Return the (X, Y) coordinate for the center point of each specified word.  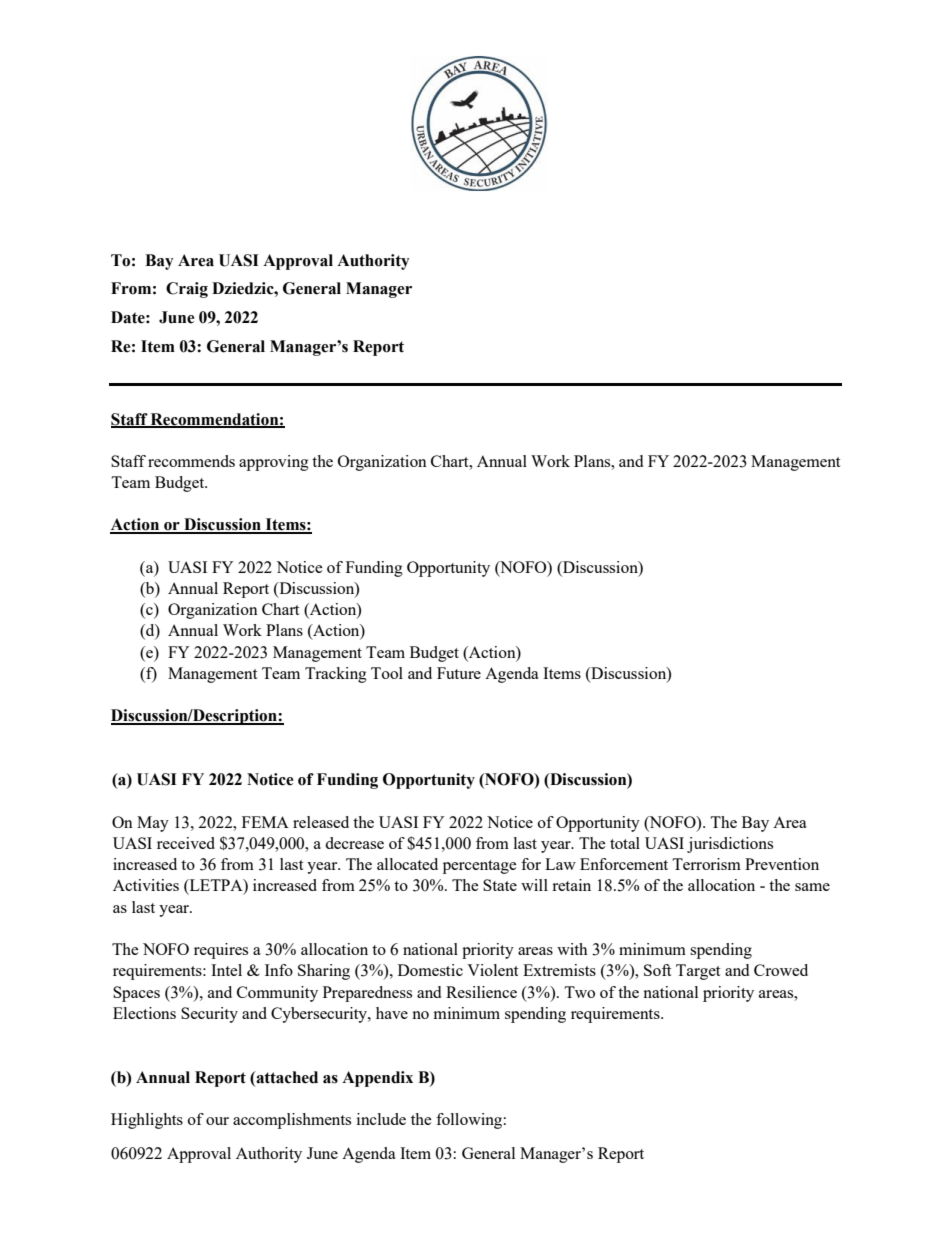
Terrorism (706, 864)
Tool (387, 673)
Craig (187, 290)
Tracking (336, 675)
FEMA (265, 822)
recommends (191, 461)
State (500, 885)
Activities (146, 885)
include (381, 1119)
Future (459, 673)
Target (698, 972)
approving (274, 463)
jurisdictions (730, 845)
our (217, 1121)
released (321, 822)
